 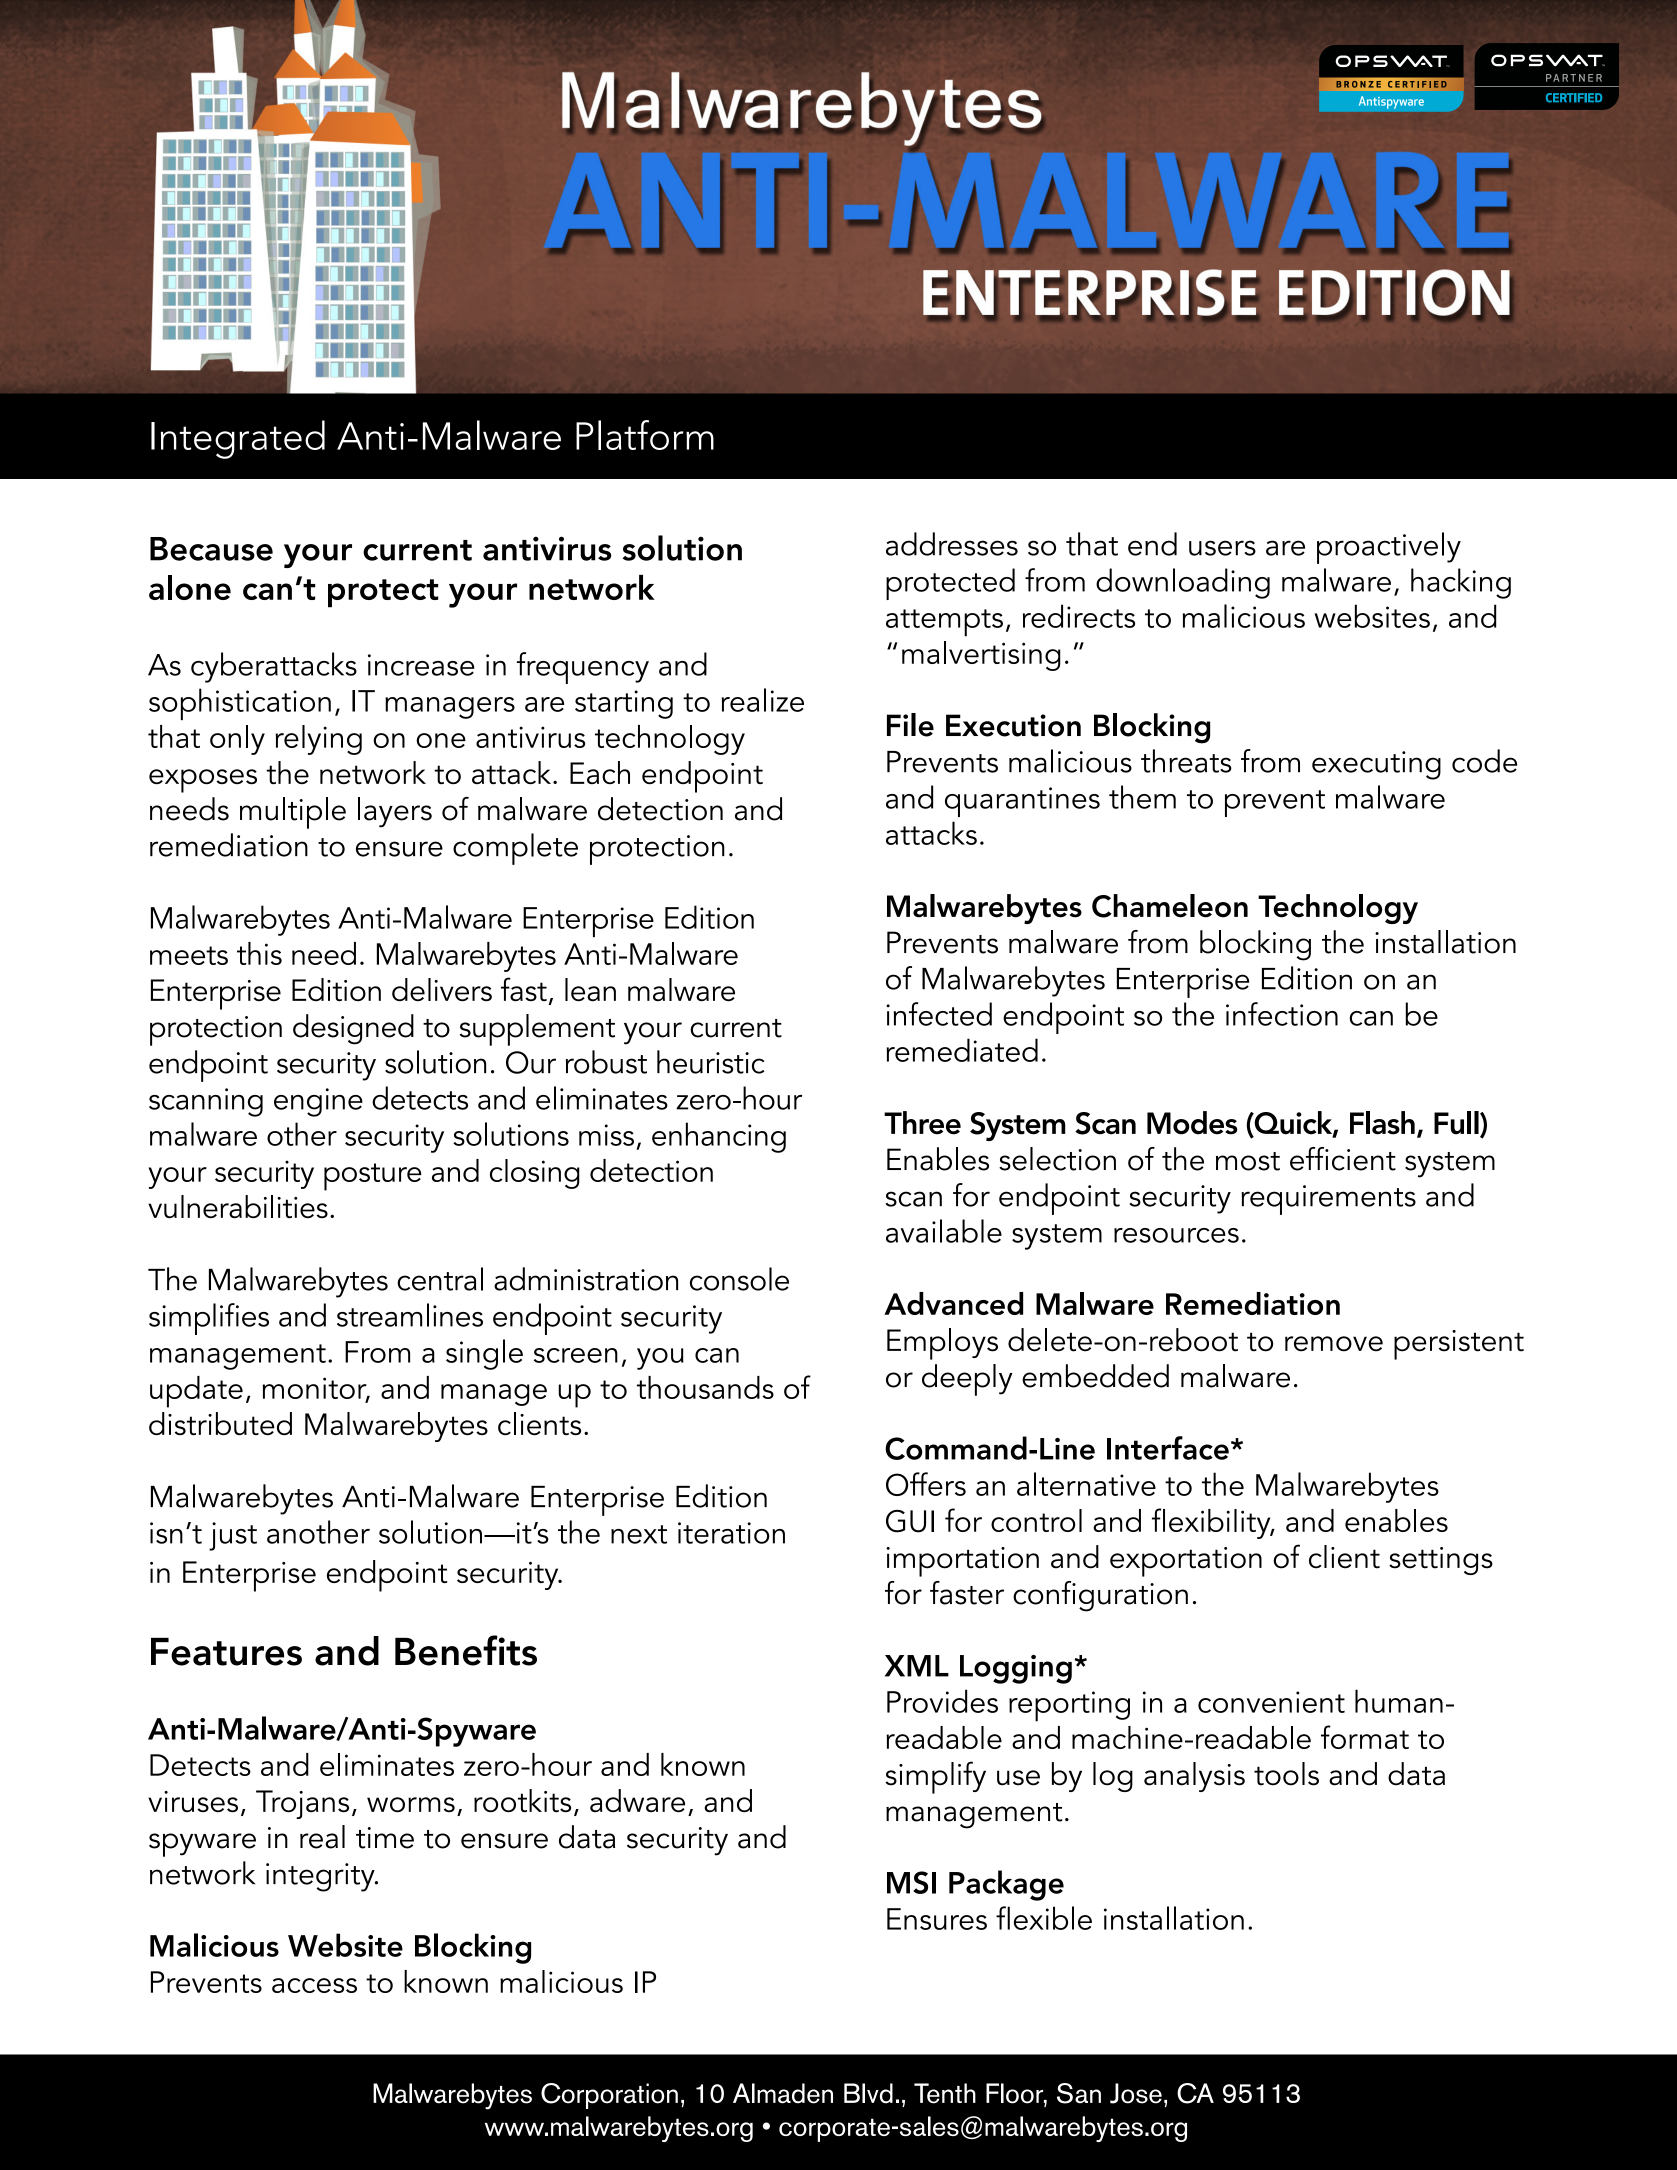 I want to click on engine, so click(x=318, y=1102).
